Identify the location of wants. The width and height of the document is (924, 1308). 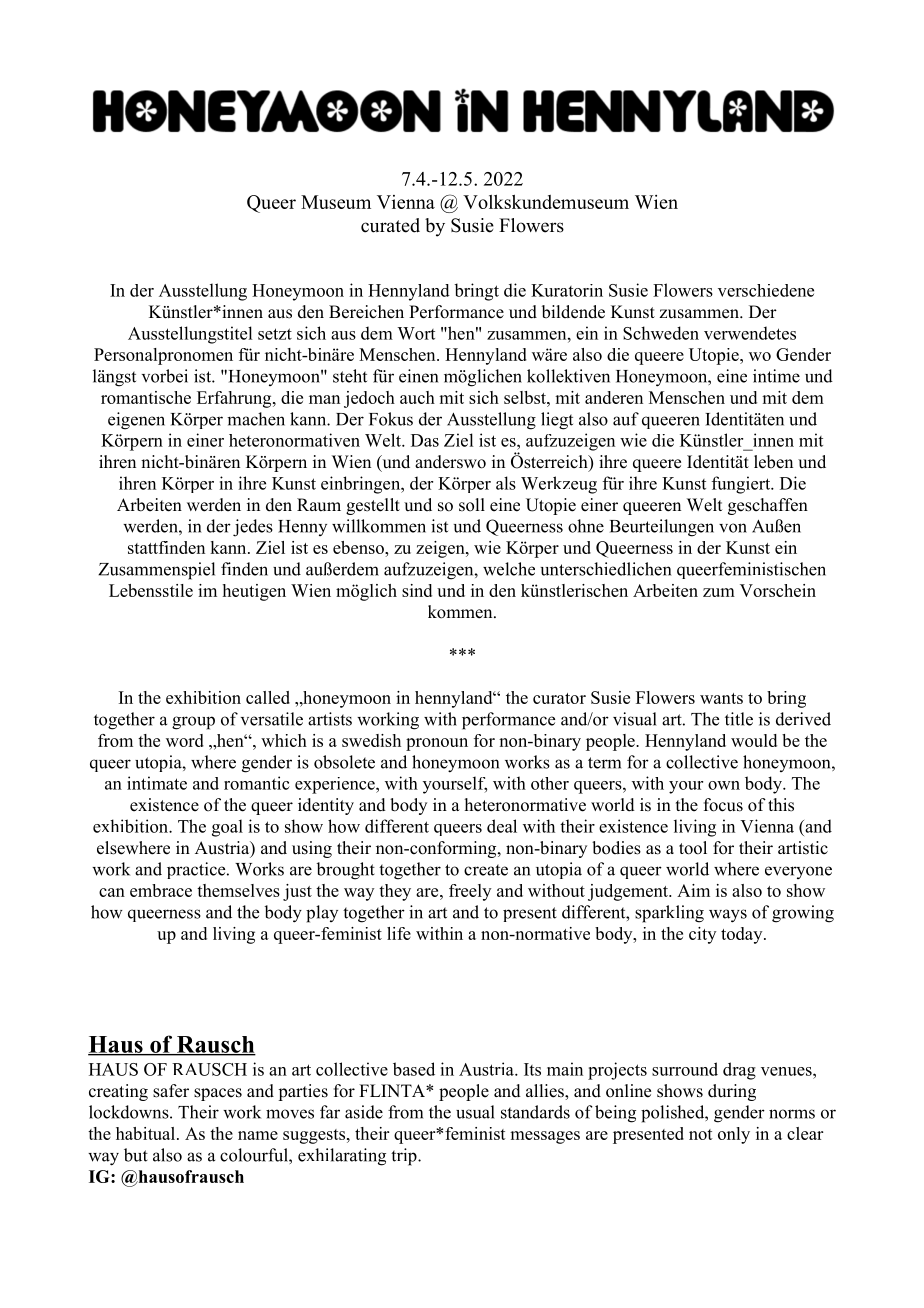
(721, 698).
